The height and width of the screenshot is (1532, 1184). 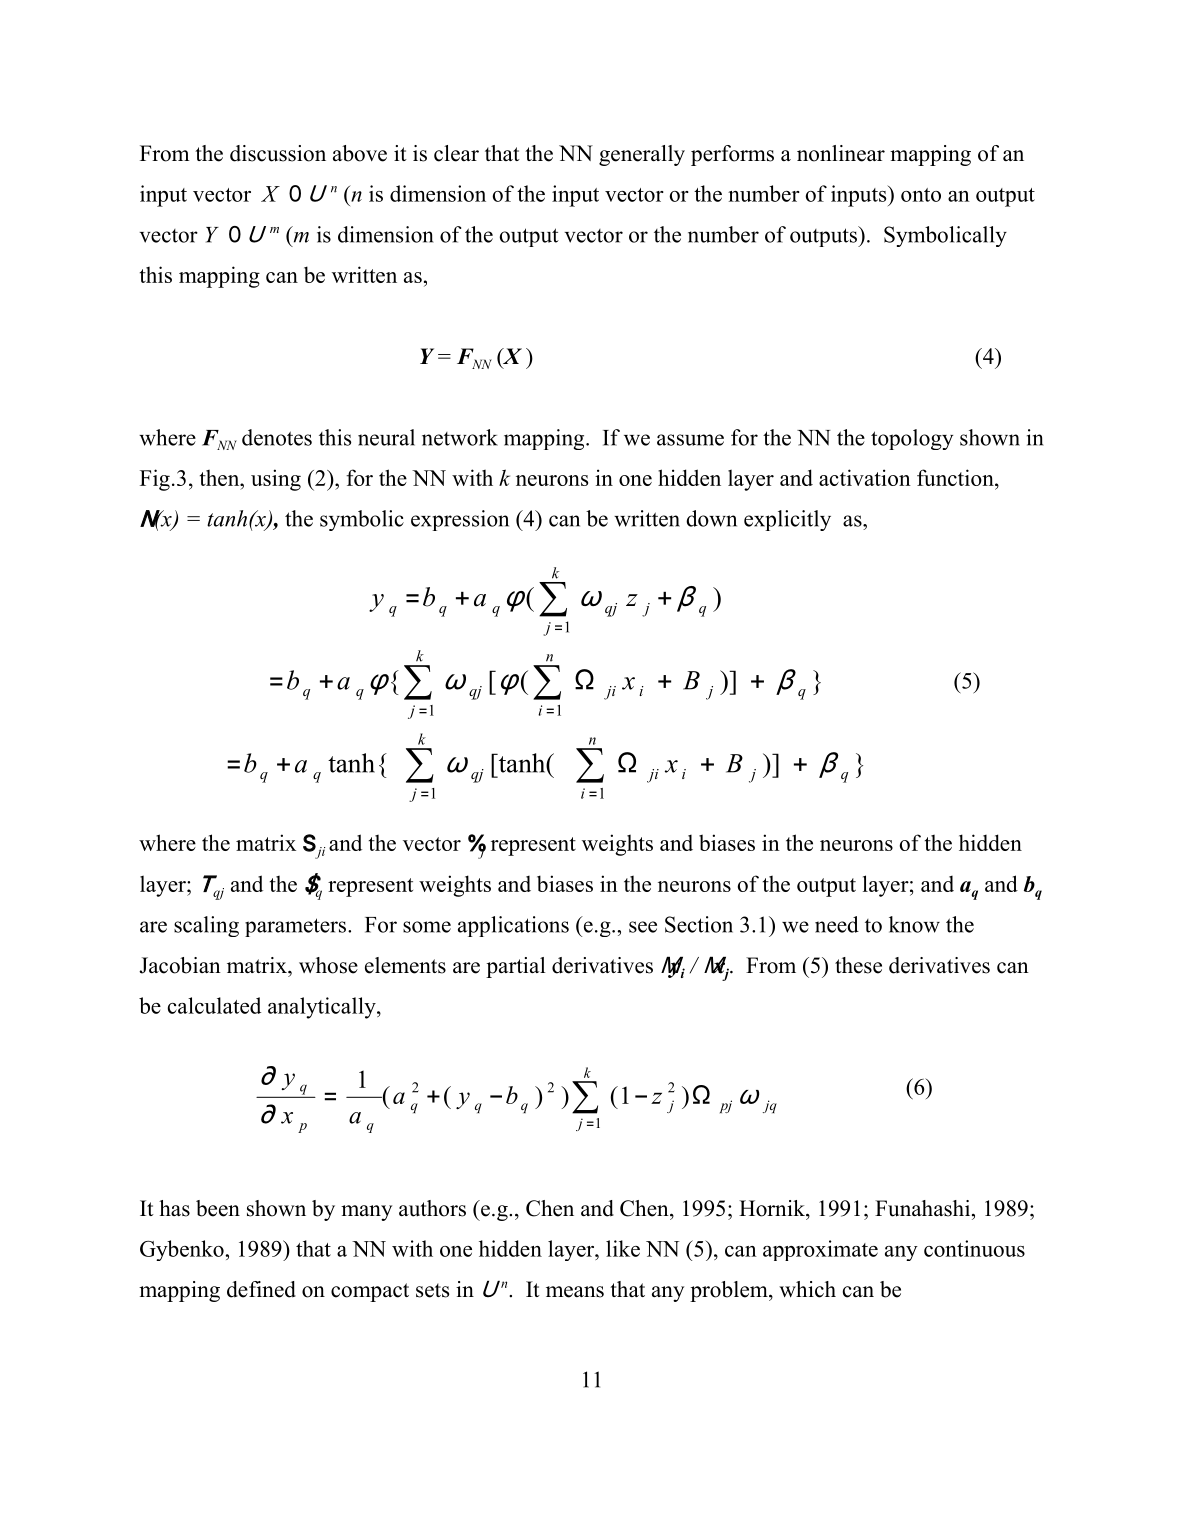 I want to click on parameters, so click(x=297, y=927).
